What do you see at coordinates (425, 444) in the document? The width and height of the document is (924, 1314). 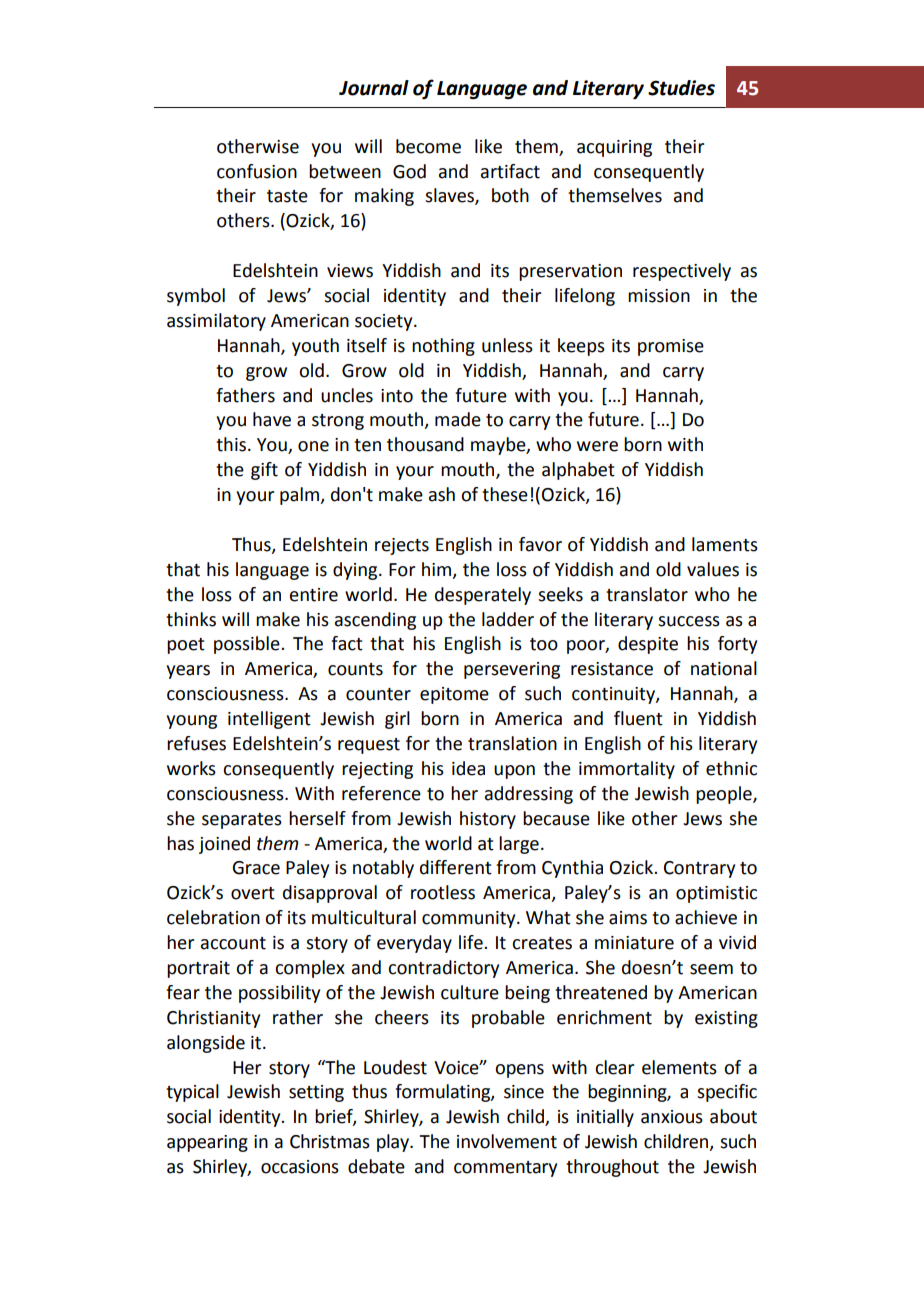 I see `thousand` at bounding box center [425, 444].
